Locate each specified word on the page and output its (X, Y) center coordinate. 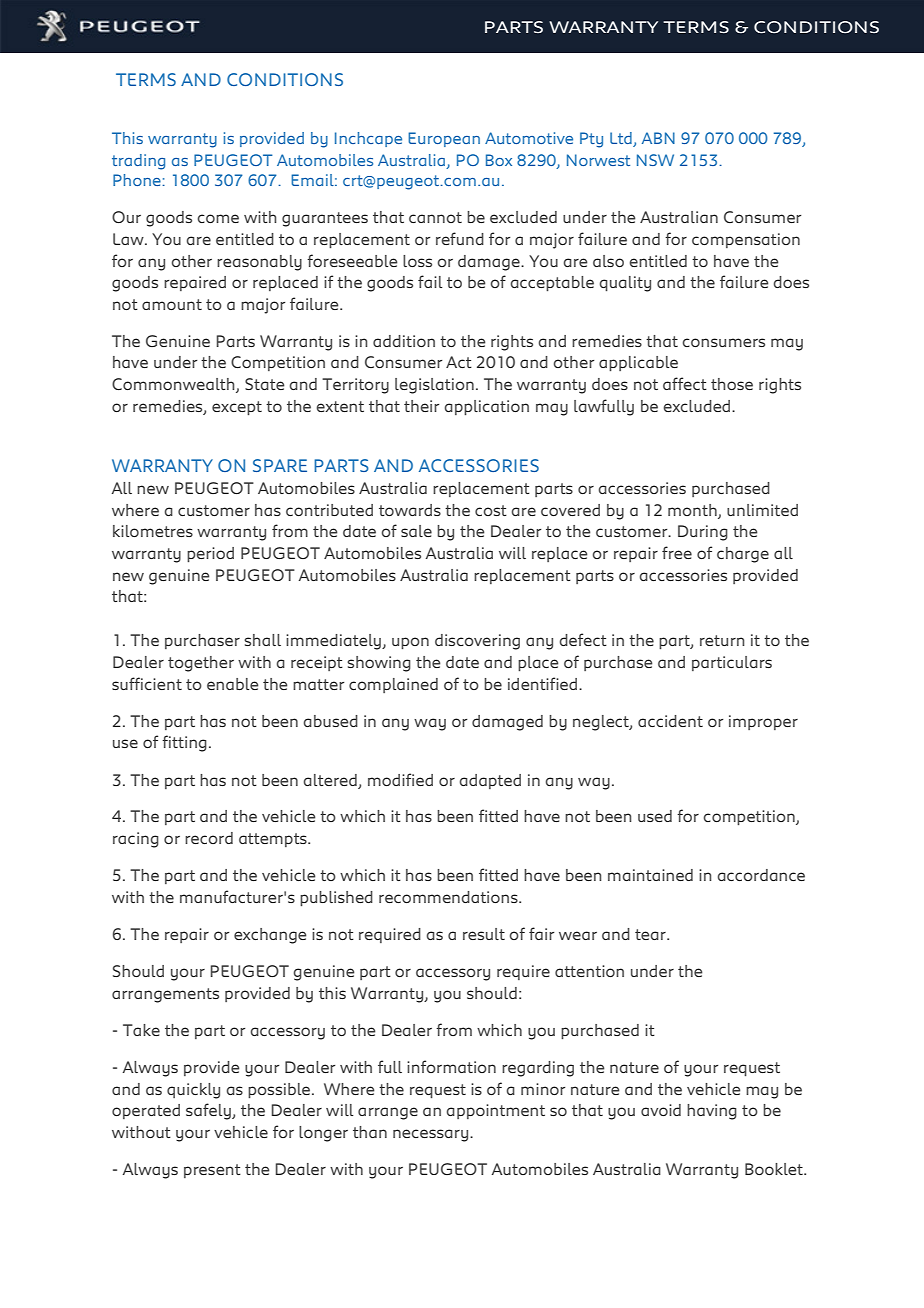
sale (416, 531)
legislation (434, 386)
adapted (490, 781)
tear (651, 934)
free (677, 552)
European (444, 139)
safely (209, 1111)
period (210, 554)
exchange (270, 936)
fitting (184, 743)
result (484, 934)
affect (685, 383)
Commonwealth (174, 385)
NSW (655, 160)
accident (670, 721)
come (218, 218)
